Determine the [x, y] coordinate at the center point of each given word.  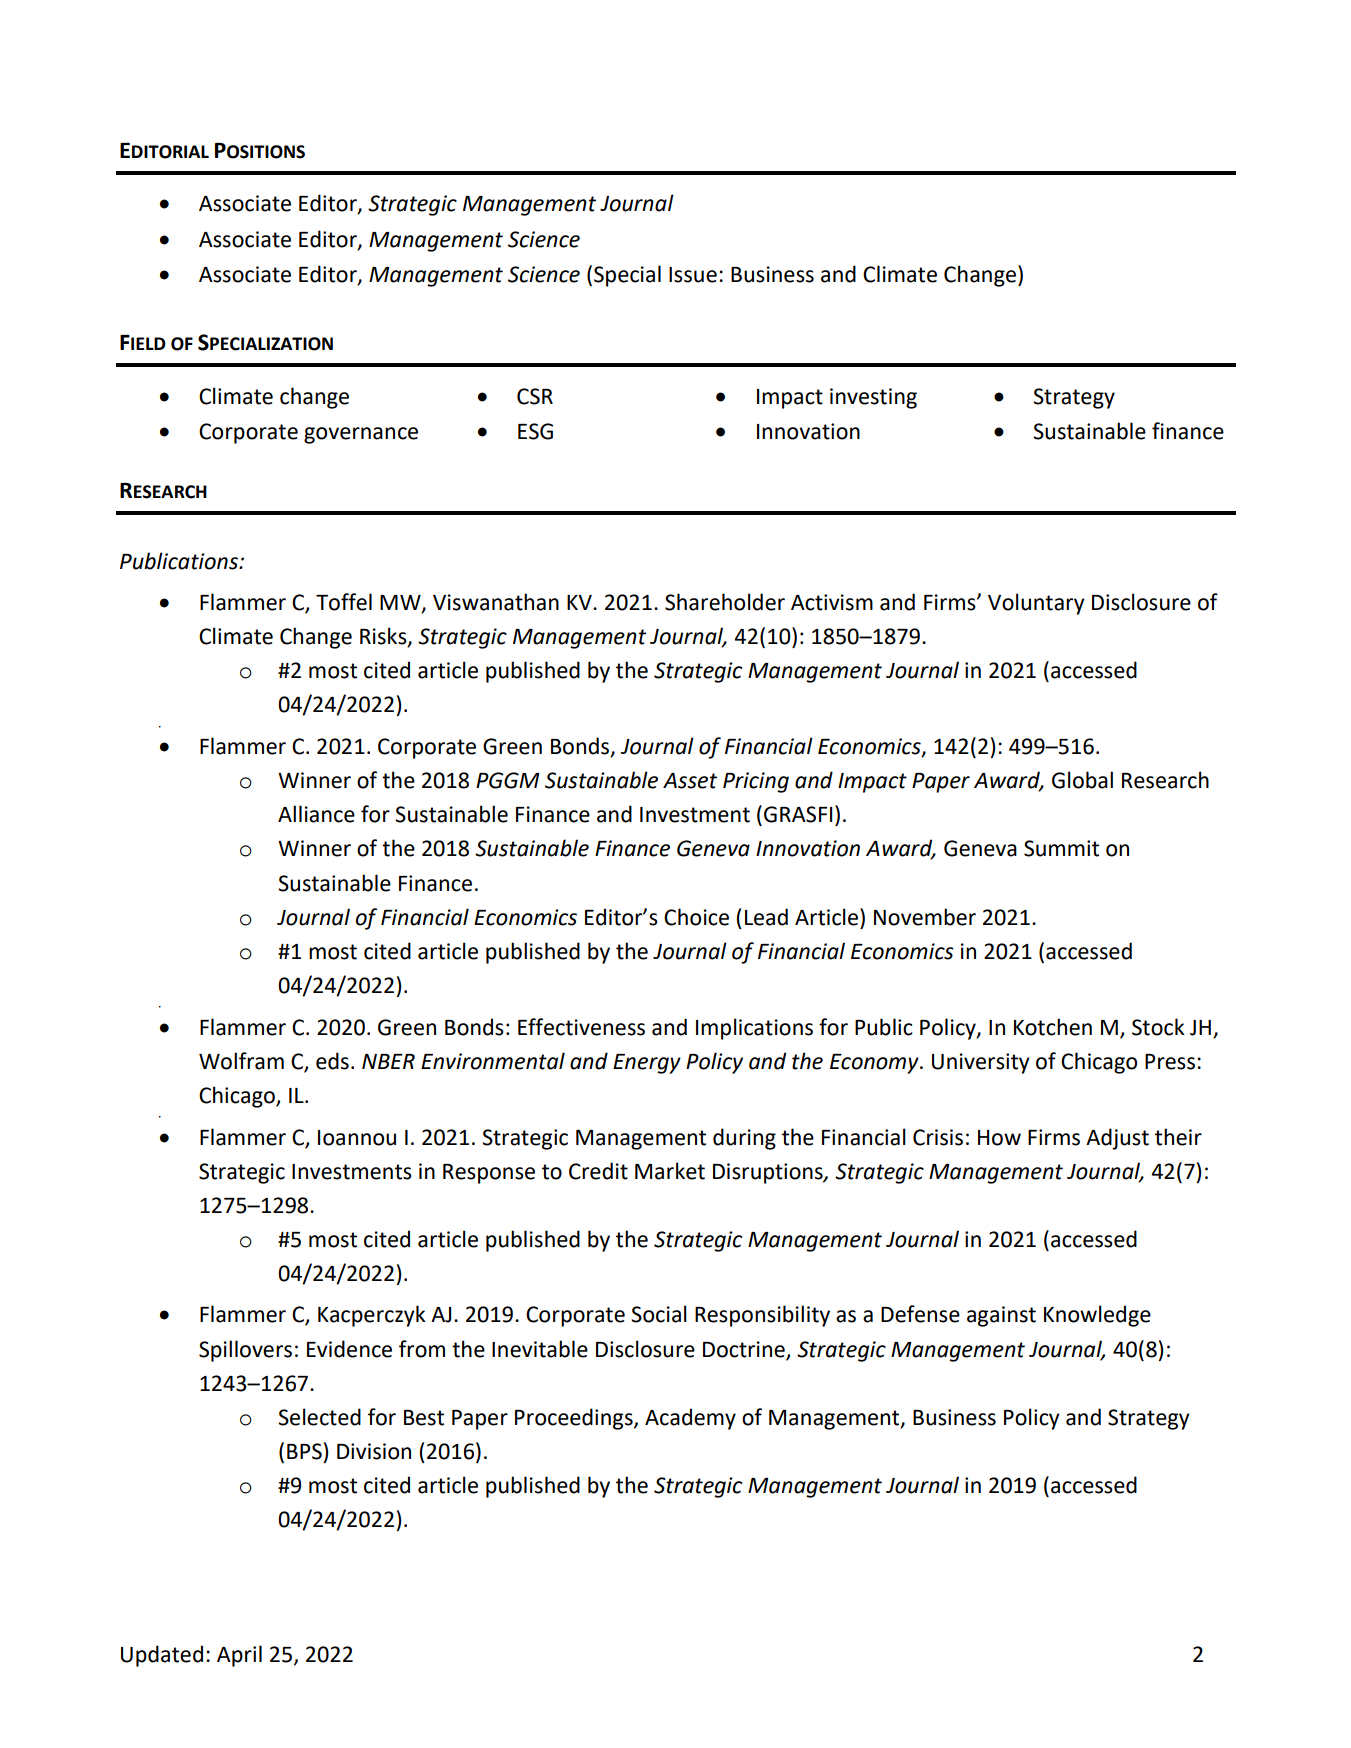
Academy [690, 1419]
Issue [693, 275]
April [239, 1656]
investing [873, 398]
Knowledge [1097, 1316]
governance [361, 435]
